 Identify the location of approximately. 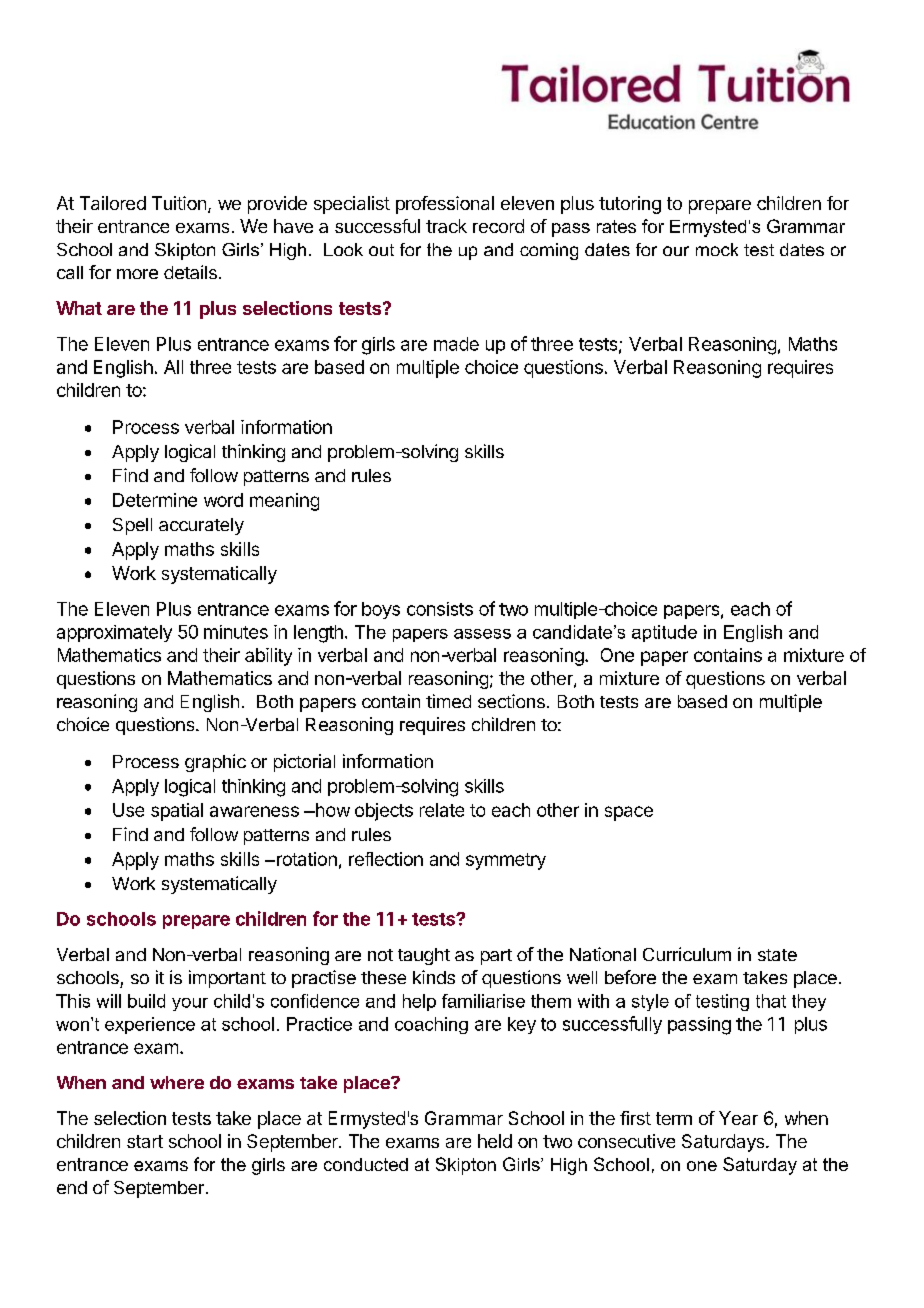
(114, 633).
